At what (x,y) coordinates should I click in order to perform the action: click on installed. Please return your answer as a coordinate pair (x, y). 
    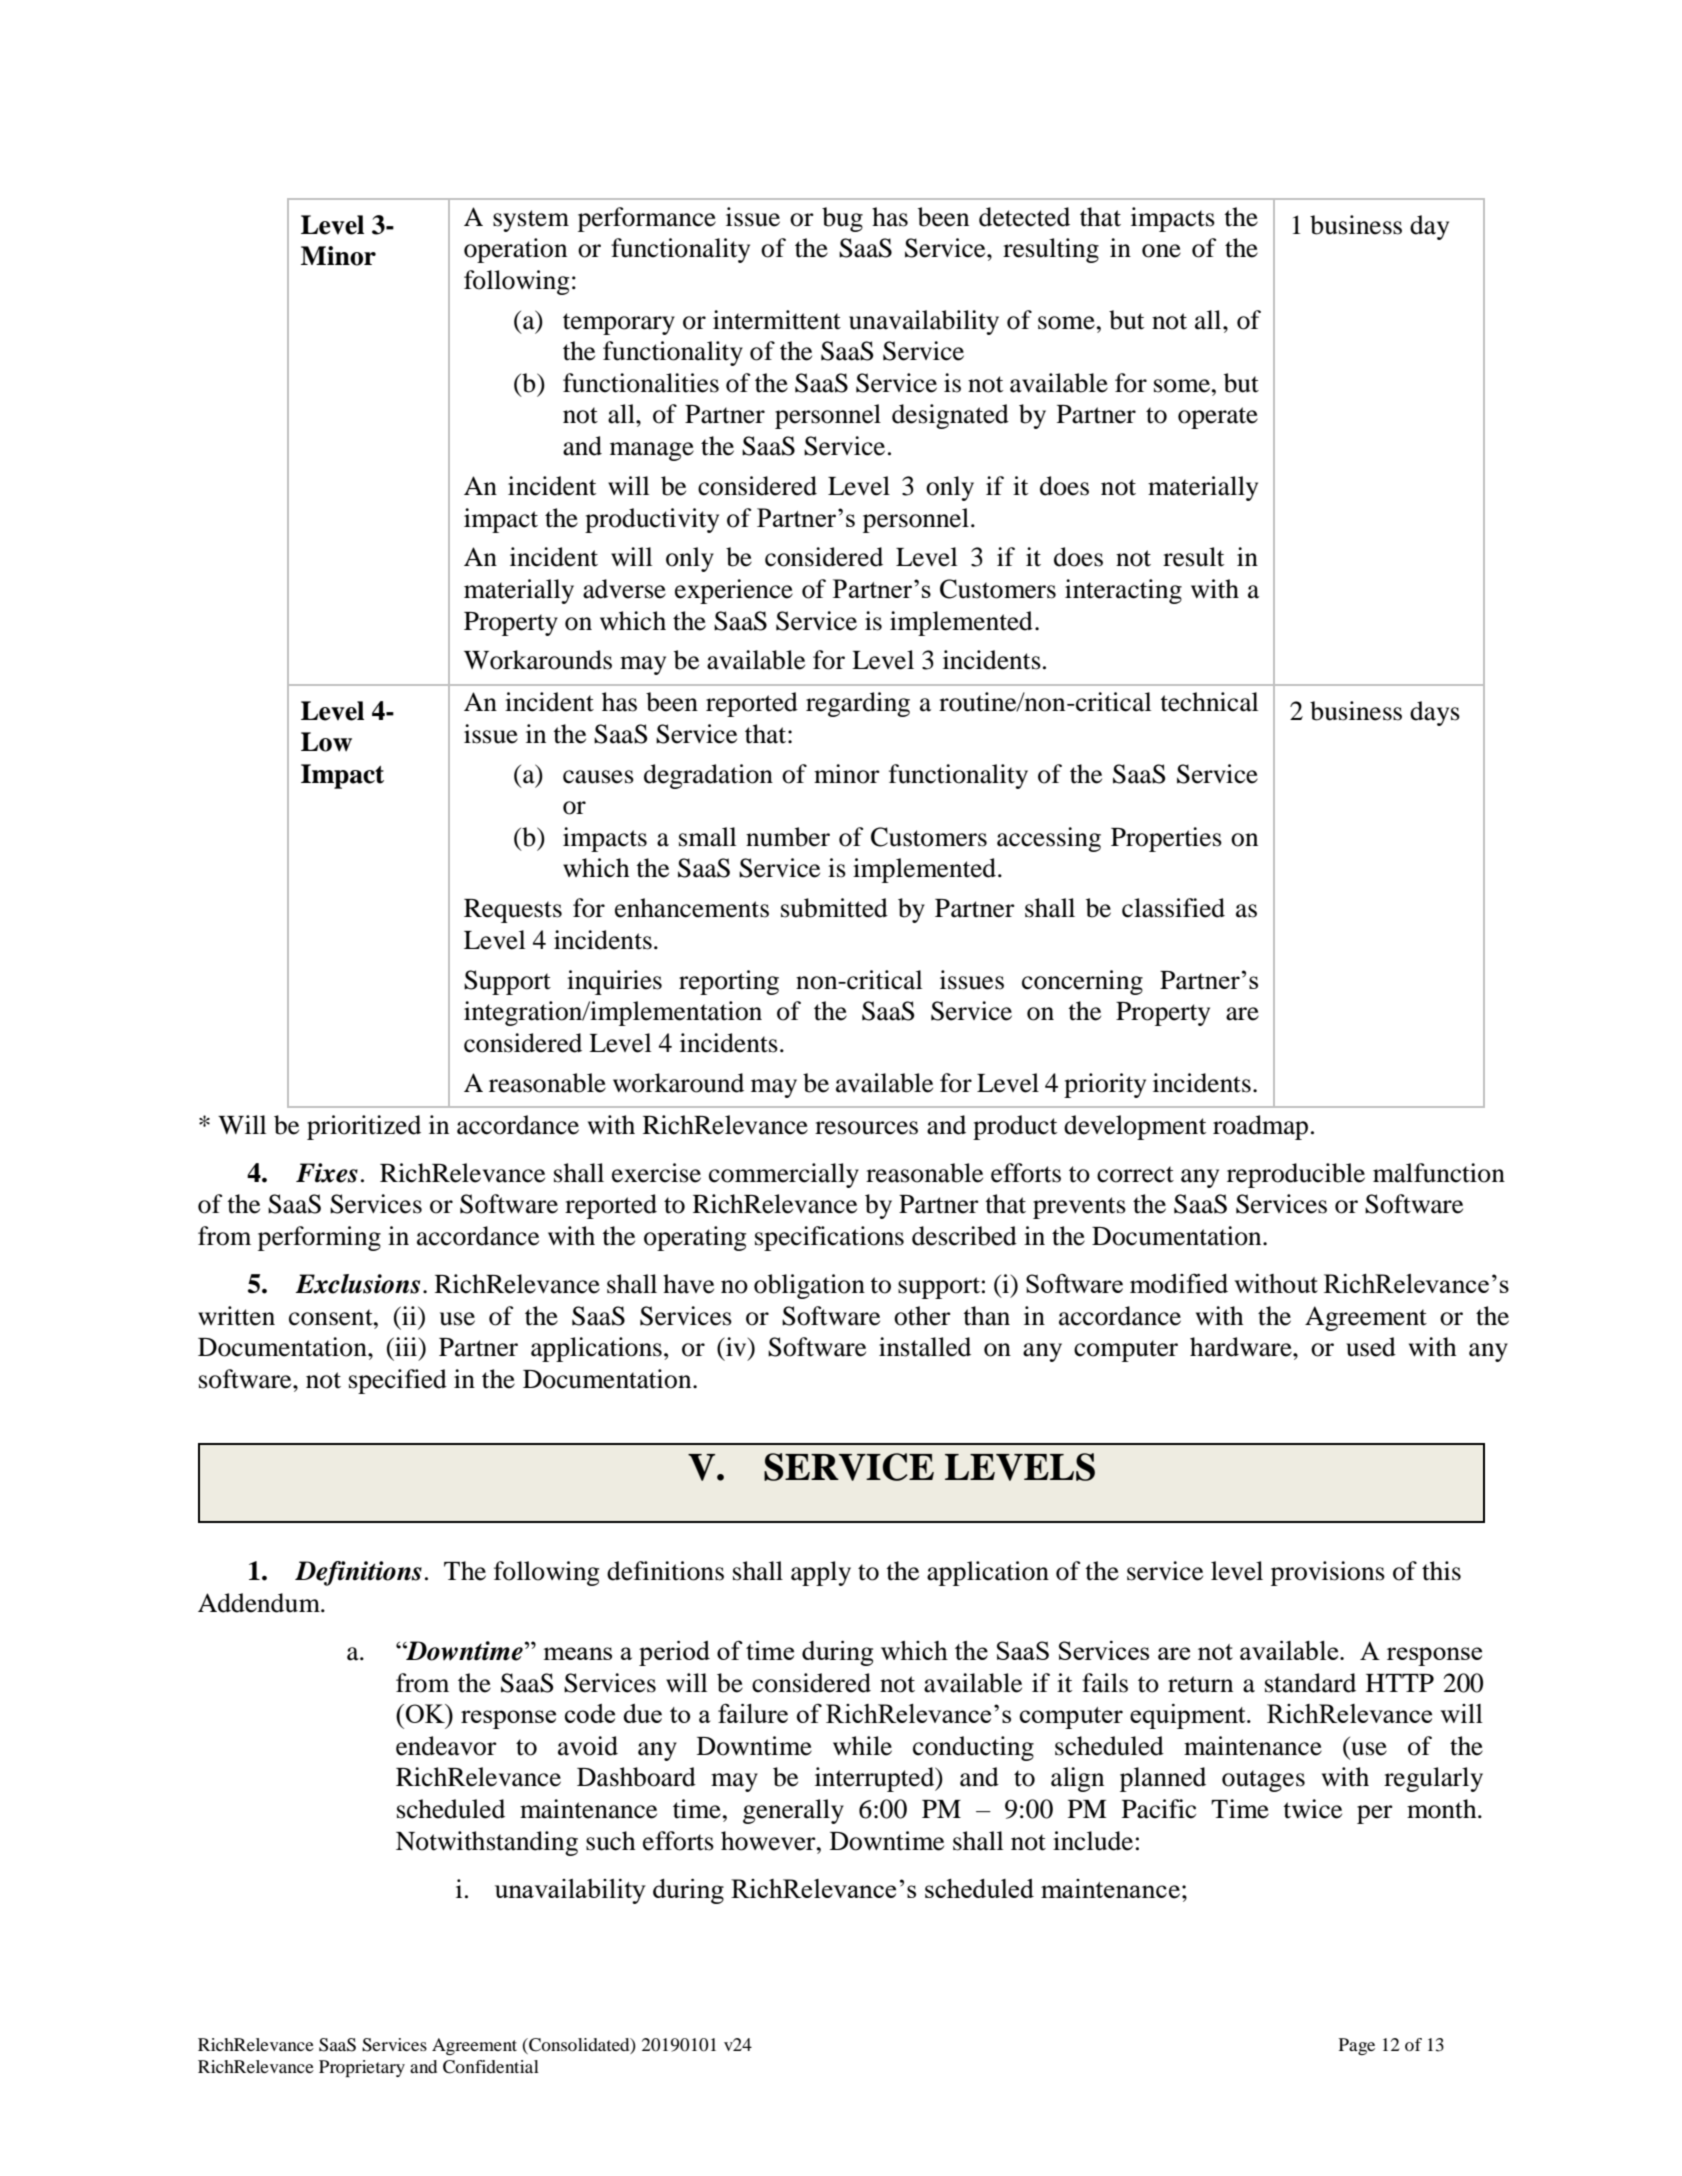
    Looking at the image, I should click on (925, 1347).
